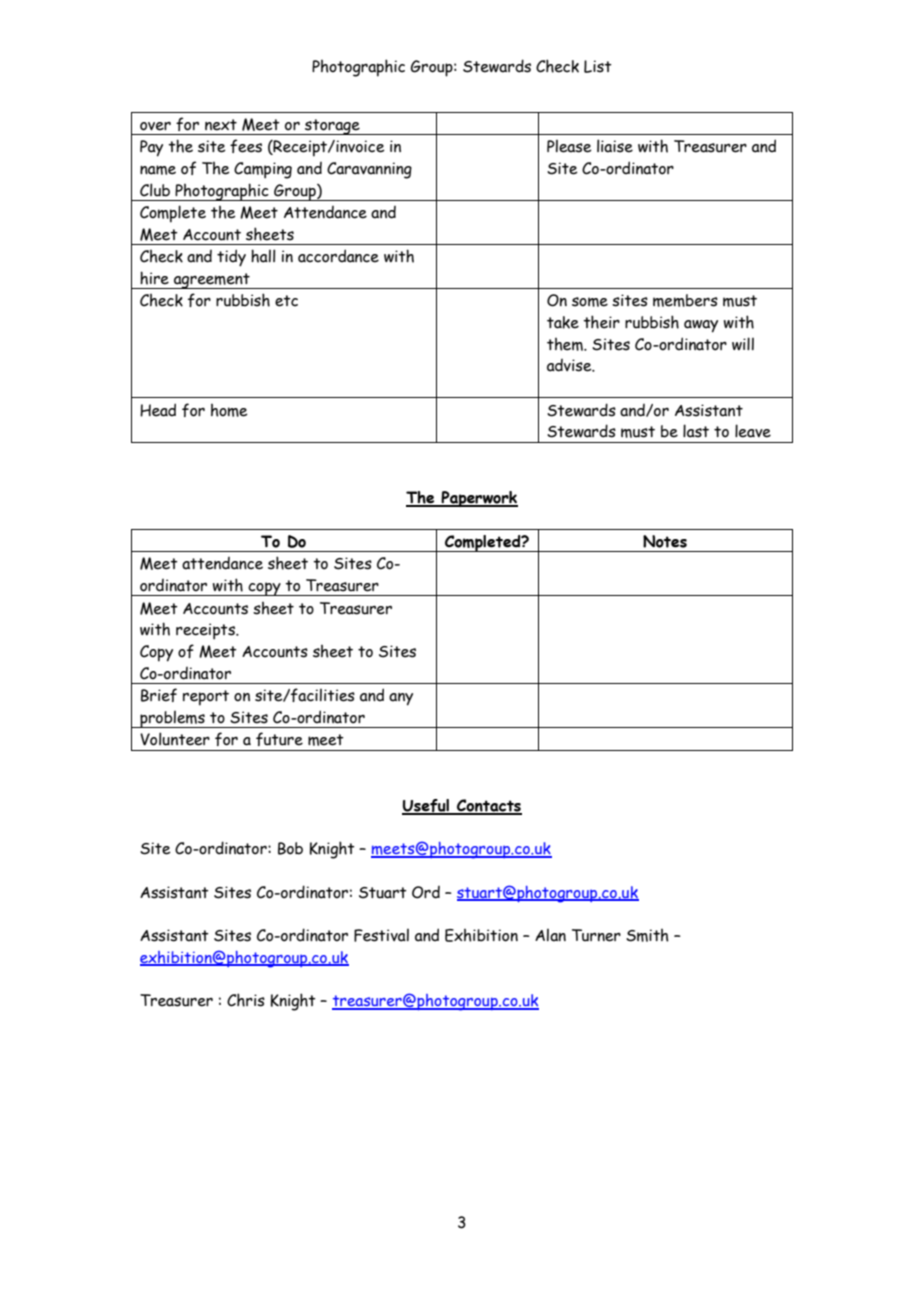  I want to click on Festival, so click(381, 935).
